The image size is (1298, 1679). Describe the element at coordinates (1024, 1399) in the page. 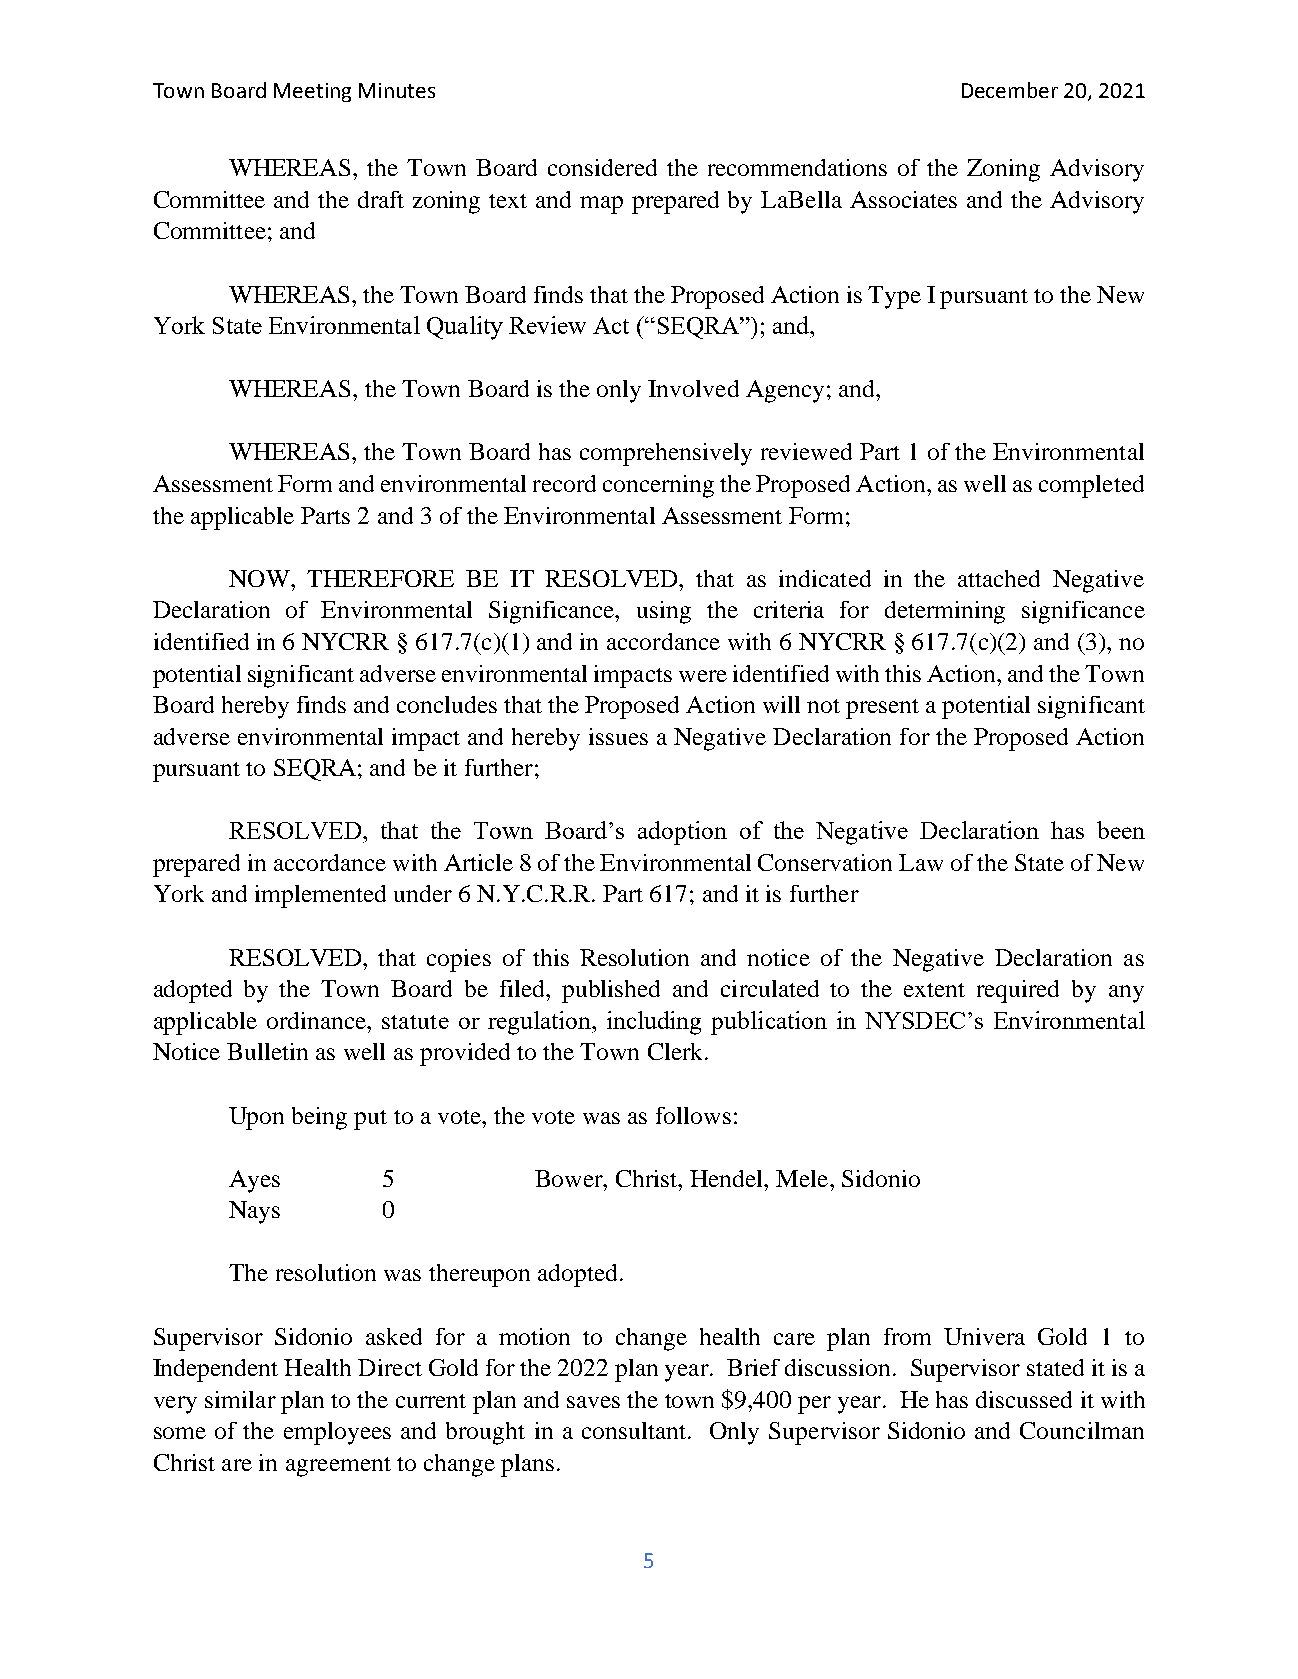

I see `discussed` at that location.
